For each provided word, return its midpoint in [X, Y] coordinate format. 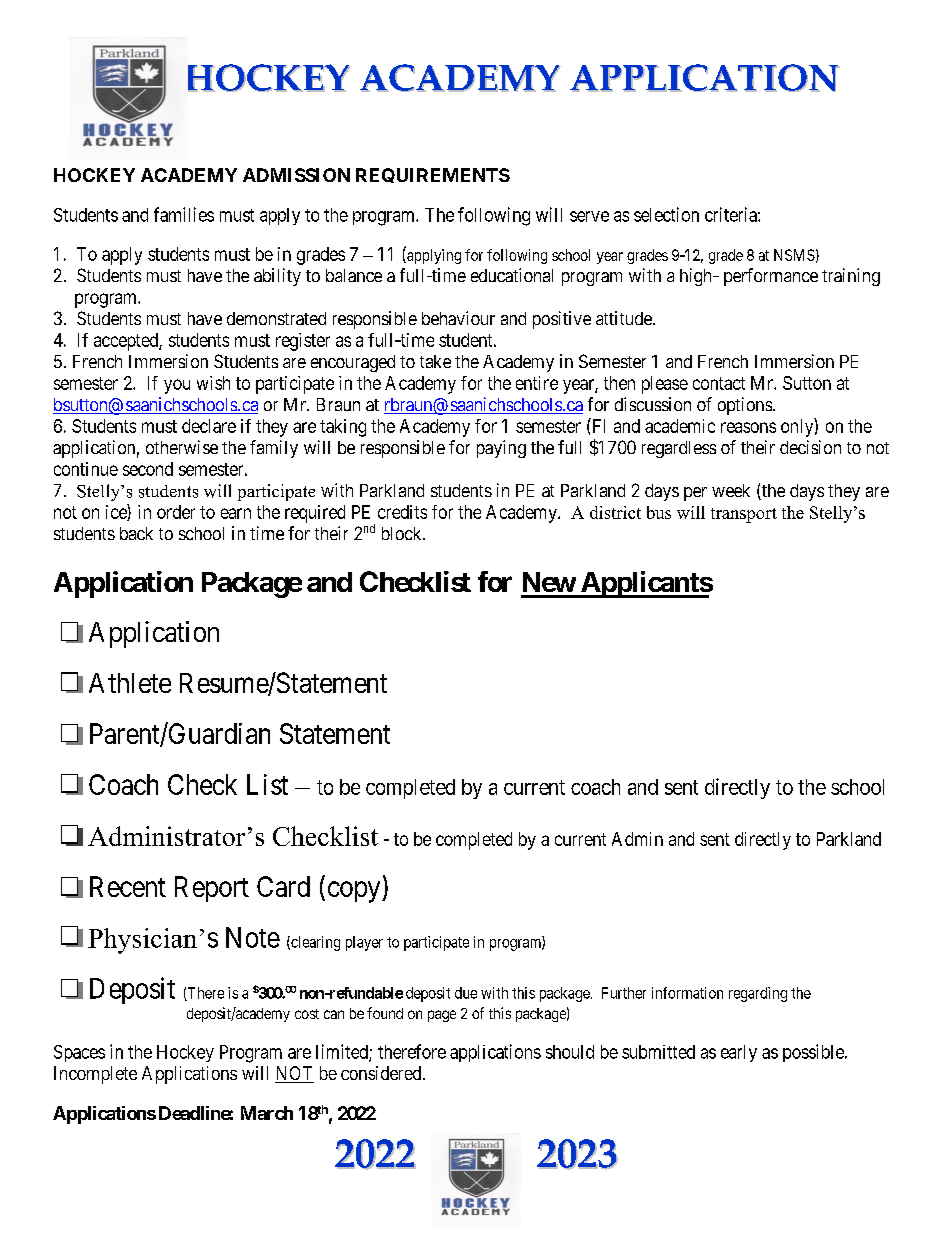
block [403, 533]
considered [382, 1073]
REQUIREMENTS [433, 175]
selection [666, 214]
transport [744, 515]
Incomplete [95, 1075]
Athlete [130, 683]
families [184, 214]
